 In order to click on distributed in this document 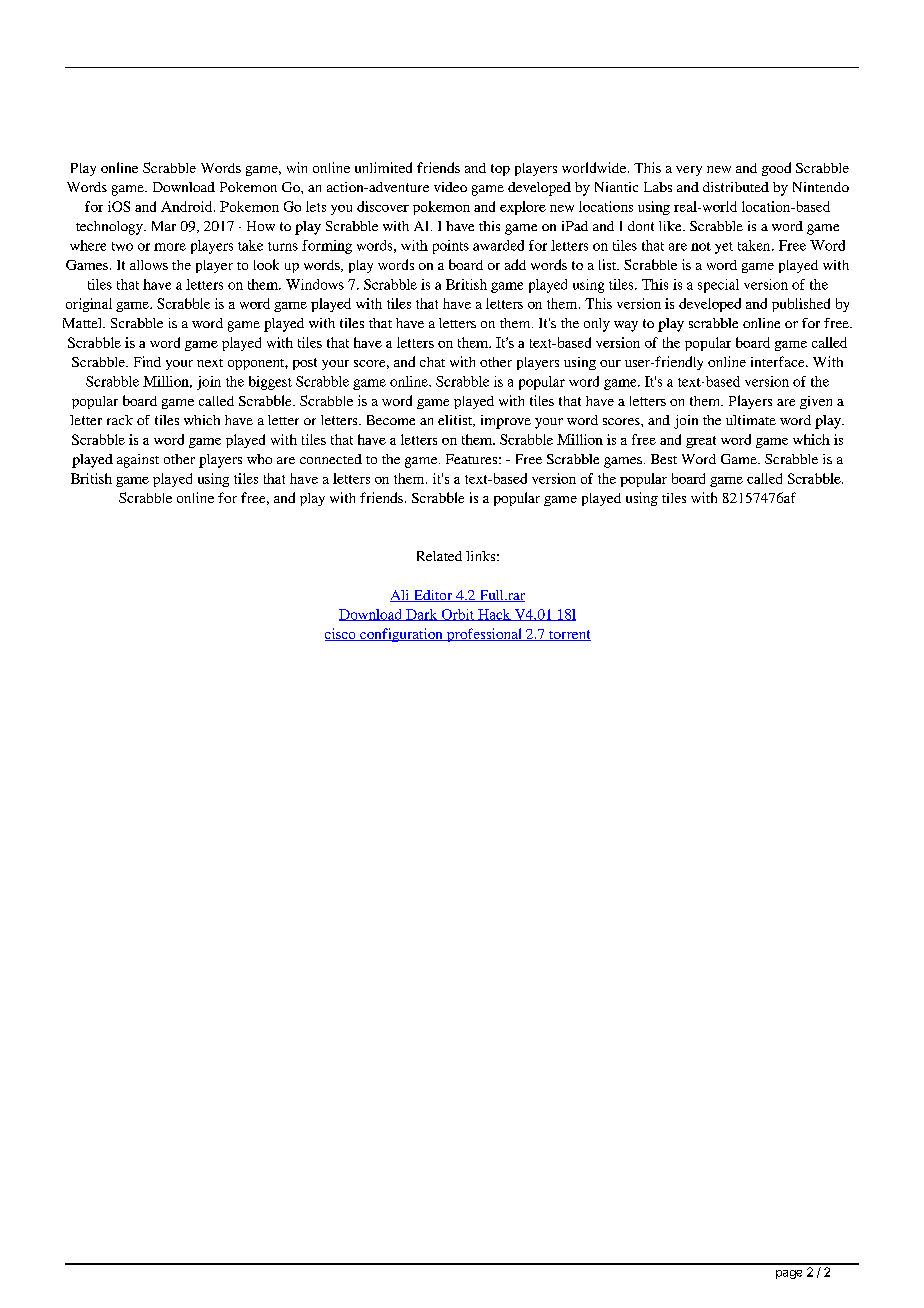, I will do `click(736, 187)`.
